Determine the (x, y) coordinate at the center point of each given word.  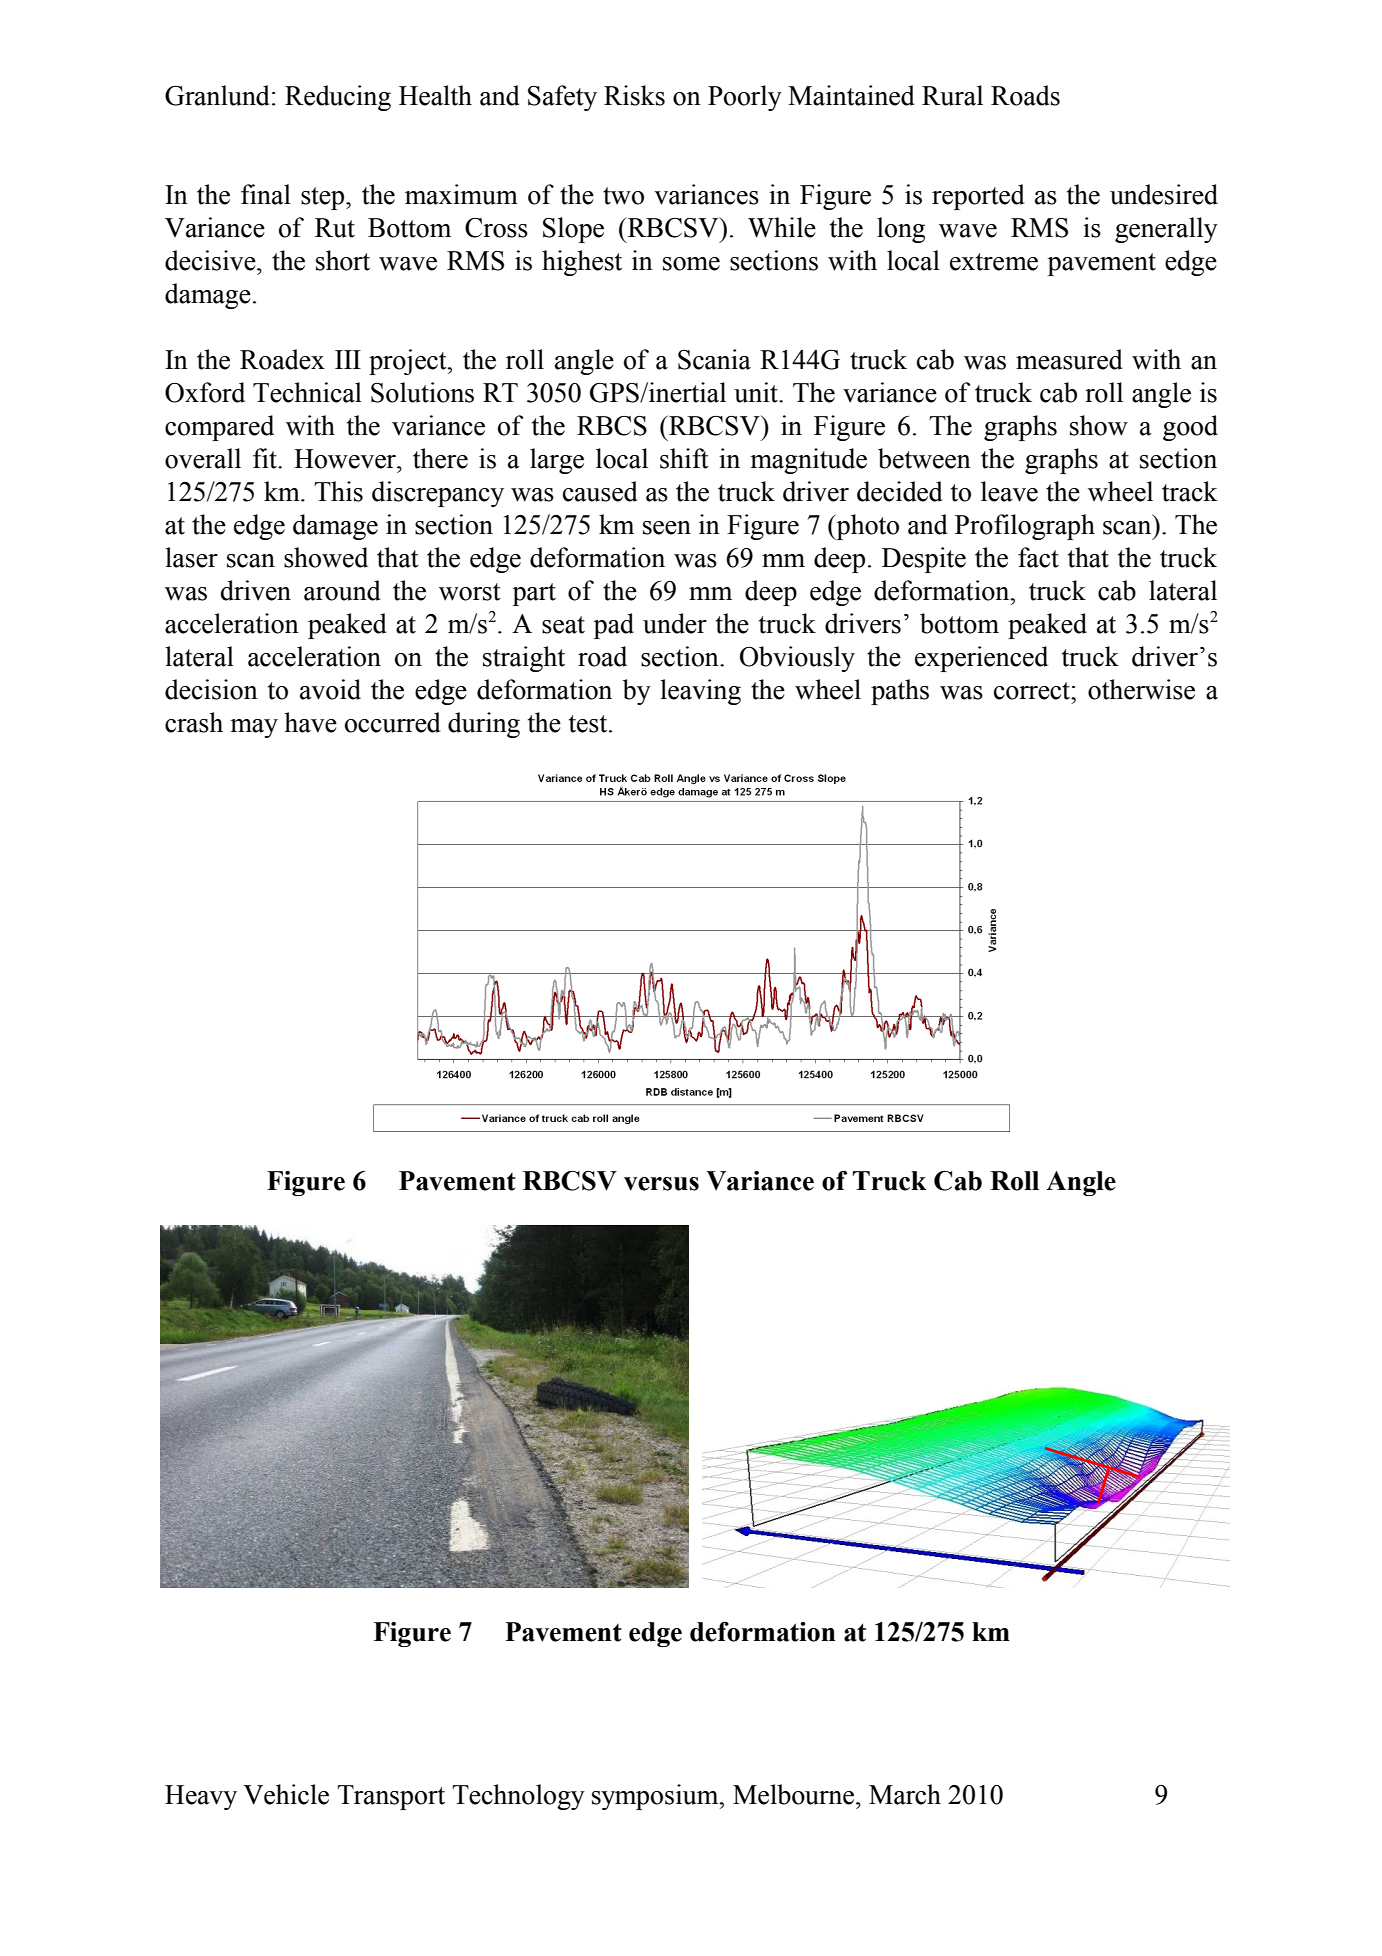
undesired (1164, 194)
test (589, 724)
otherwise (1141, 689)
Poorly (745, 98)
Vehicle (286, 1794)
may (254, 728)
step (324, 198)
